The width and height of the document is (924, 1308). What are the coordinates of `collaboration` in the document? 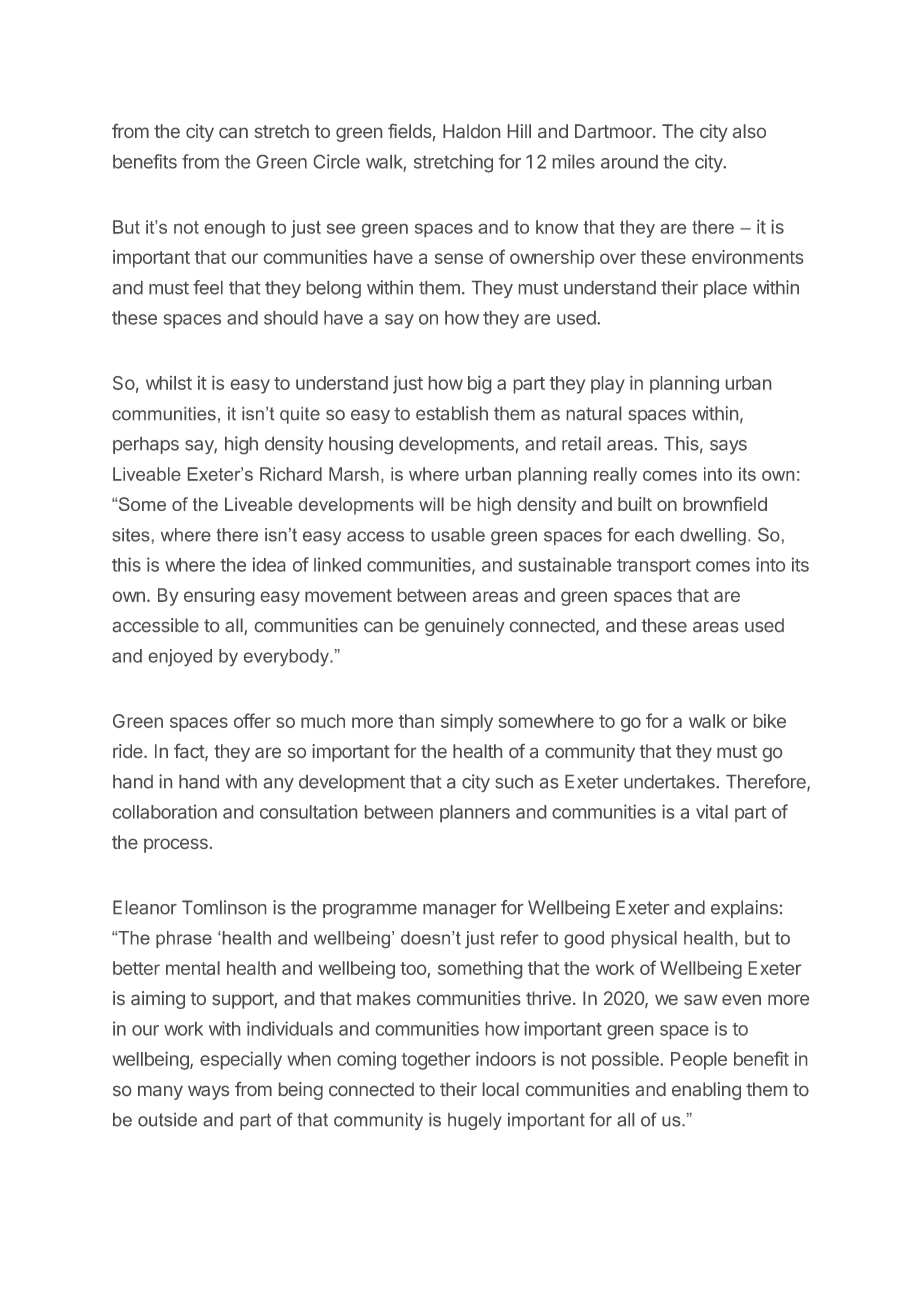 It's located at (165, 811).
